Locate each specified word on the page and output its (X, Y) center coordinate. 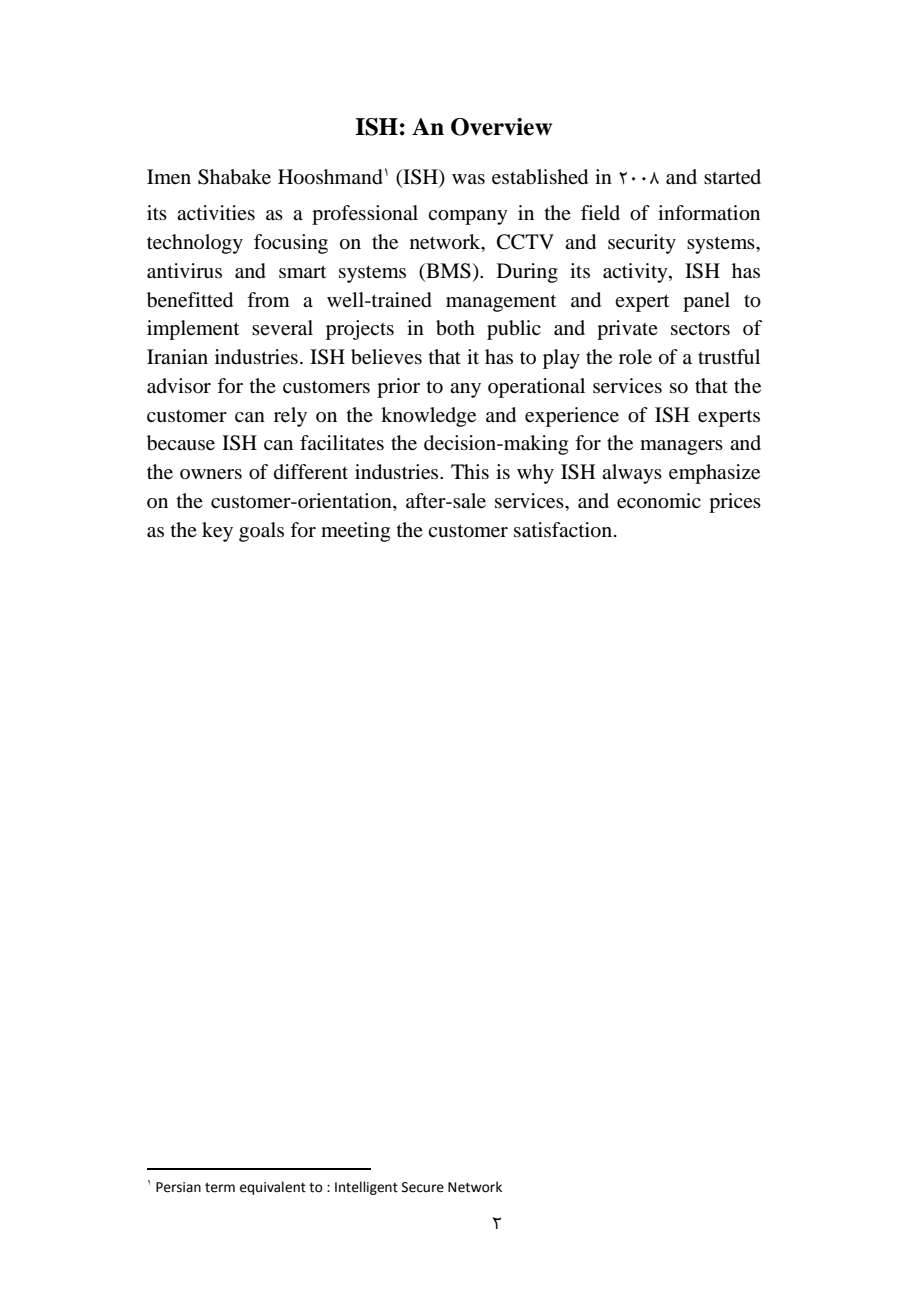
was (468, 179)
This (470, 471)
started (732, 177)
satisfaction (564, 530)
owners (211, 474)
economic (659, 501)
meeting (355, 532)
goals (261, 532)
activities (216, 212)
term (220, 1188)
